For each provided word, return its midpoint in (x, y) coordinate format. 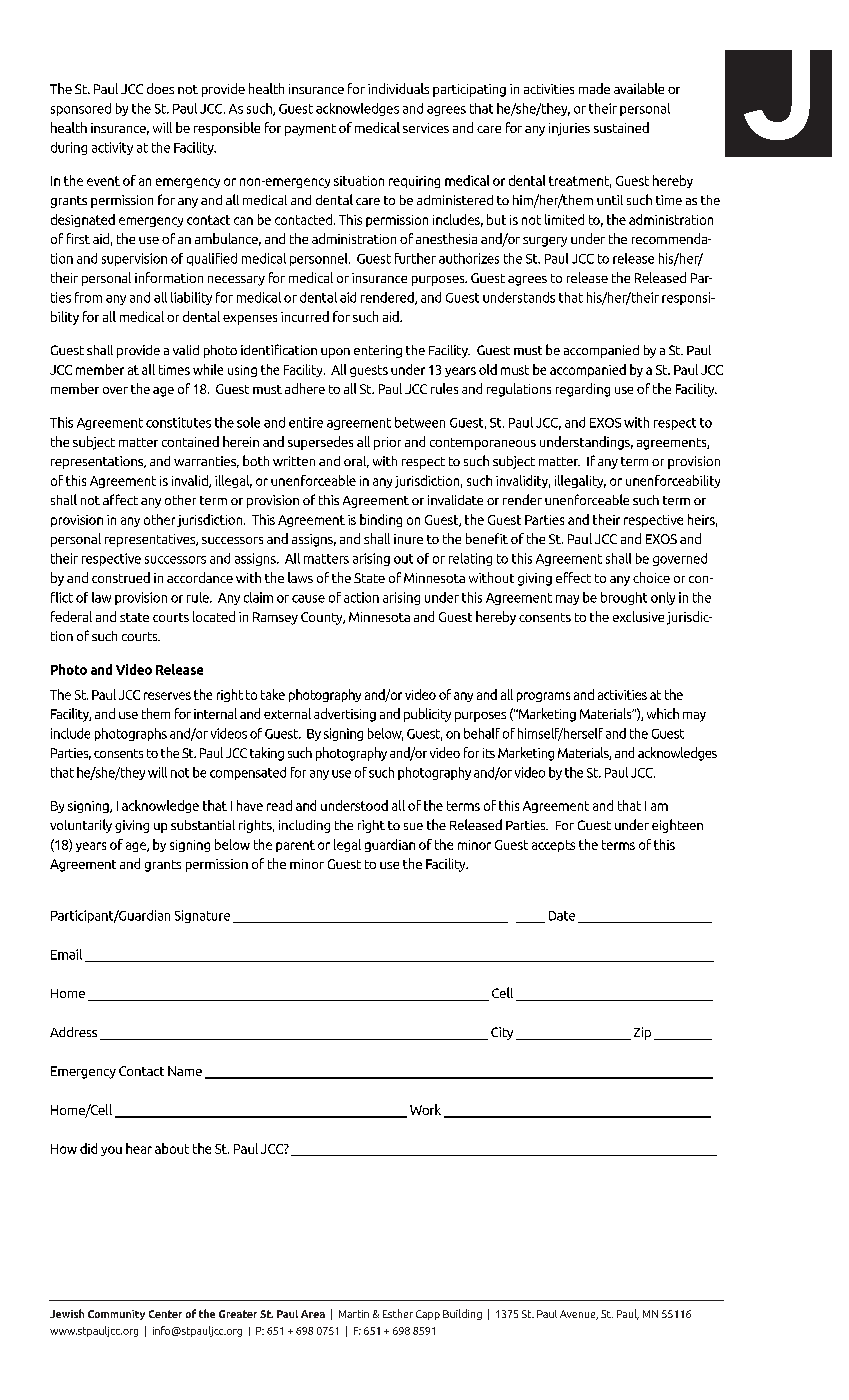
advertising (345, 715)
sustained (621, 127)
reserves (167, 696)
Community (116, 1315)
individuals (398, 88)
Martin (354, 1314)
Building (462, 1314)
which (663, 713)
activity (112, 148)
